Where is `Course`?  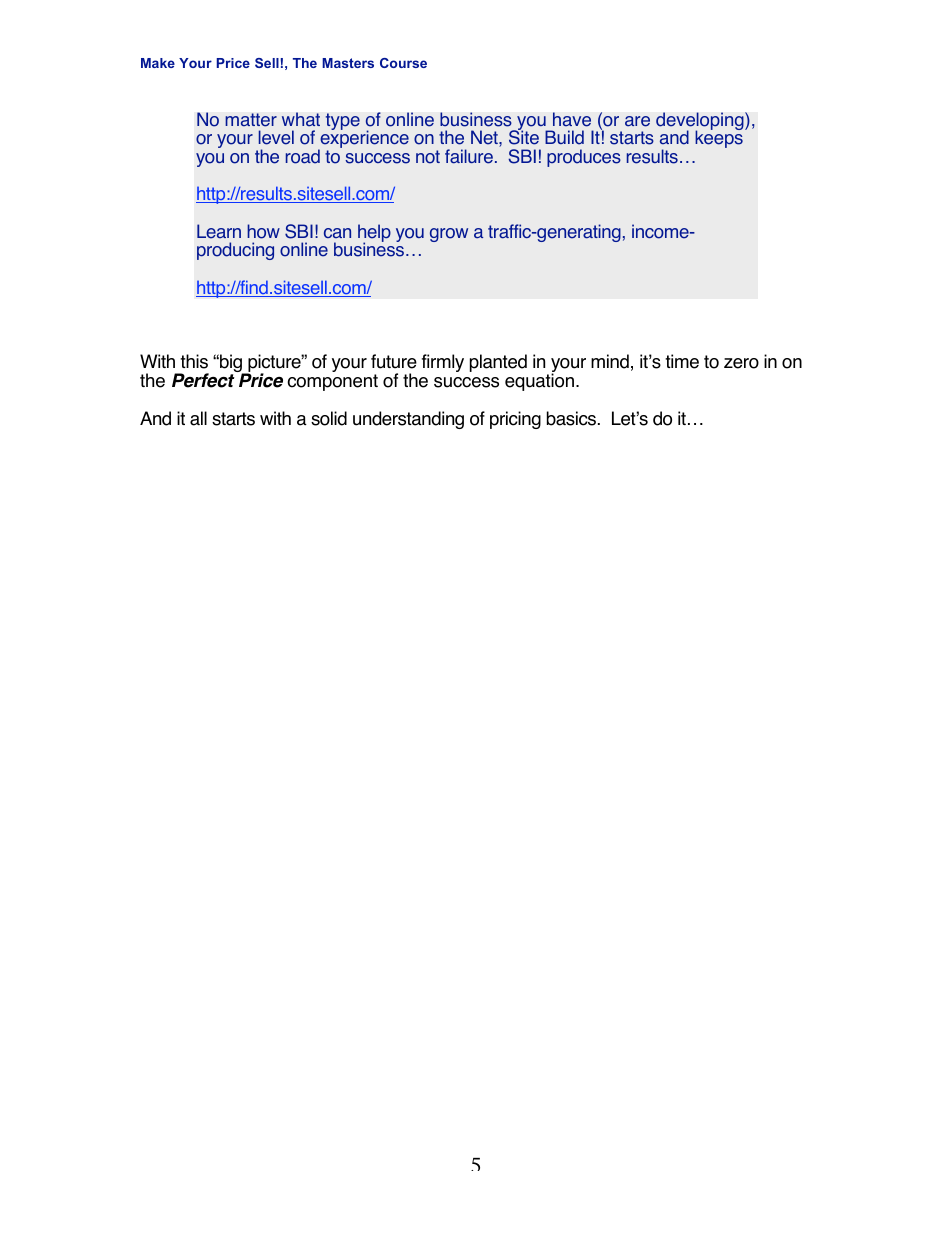
Course is located at coordinates (403, 63).
